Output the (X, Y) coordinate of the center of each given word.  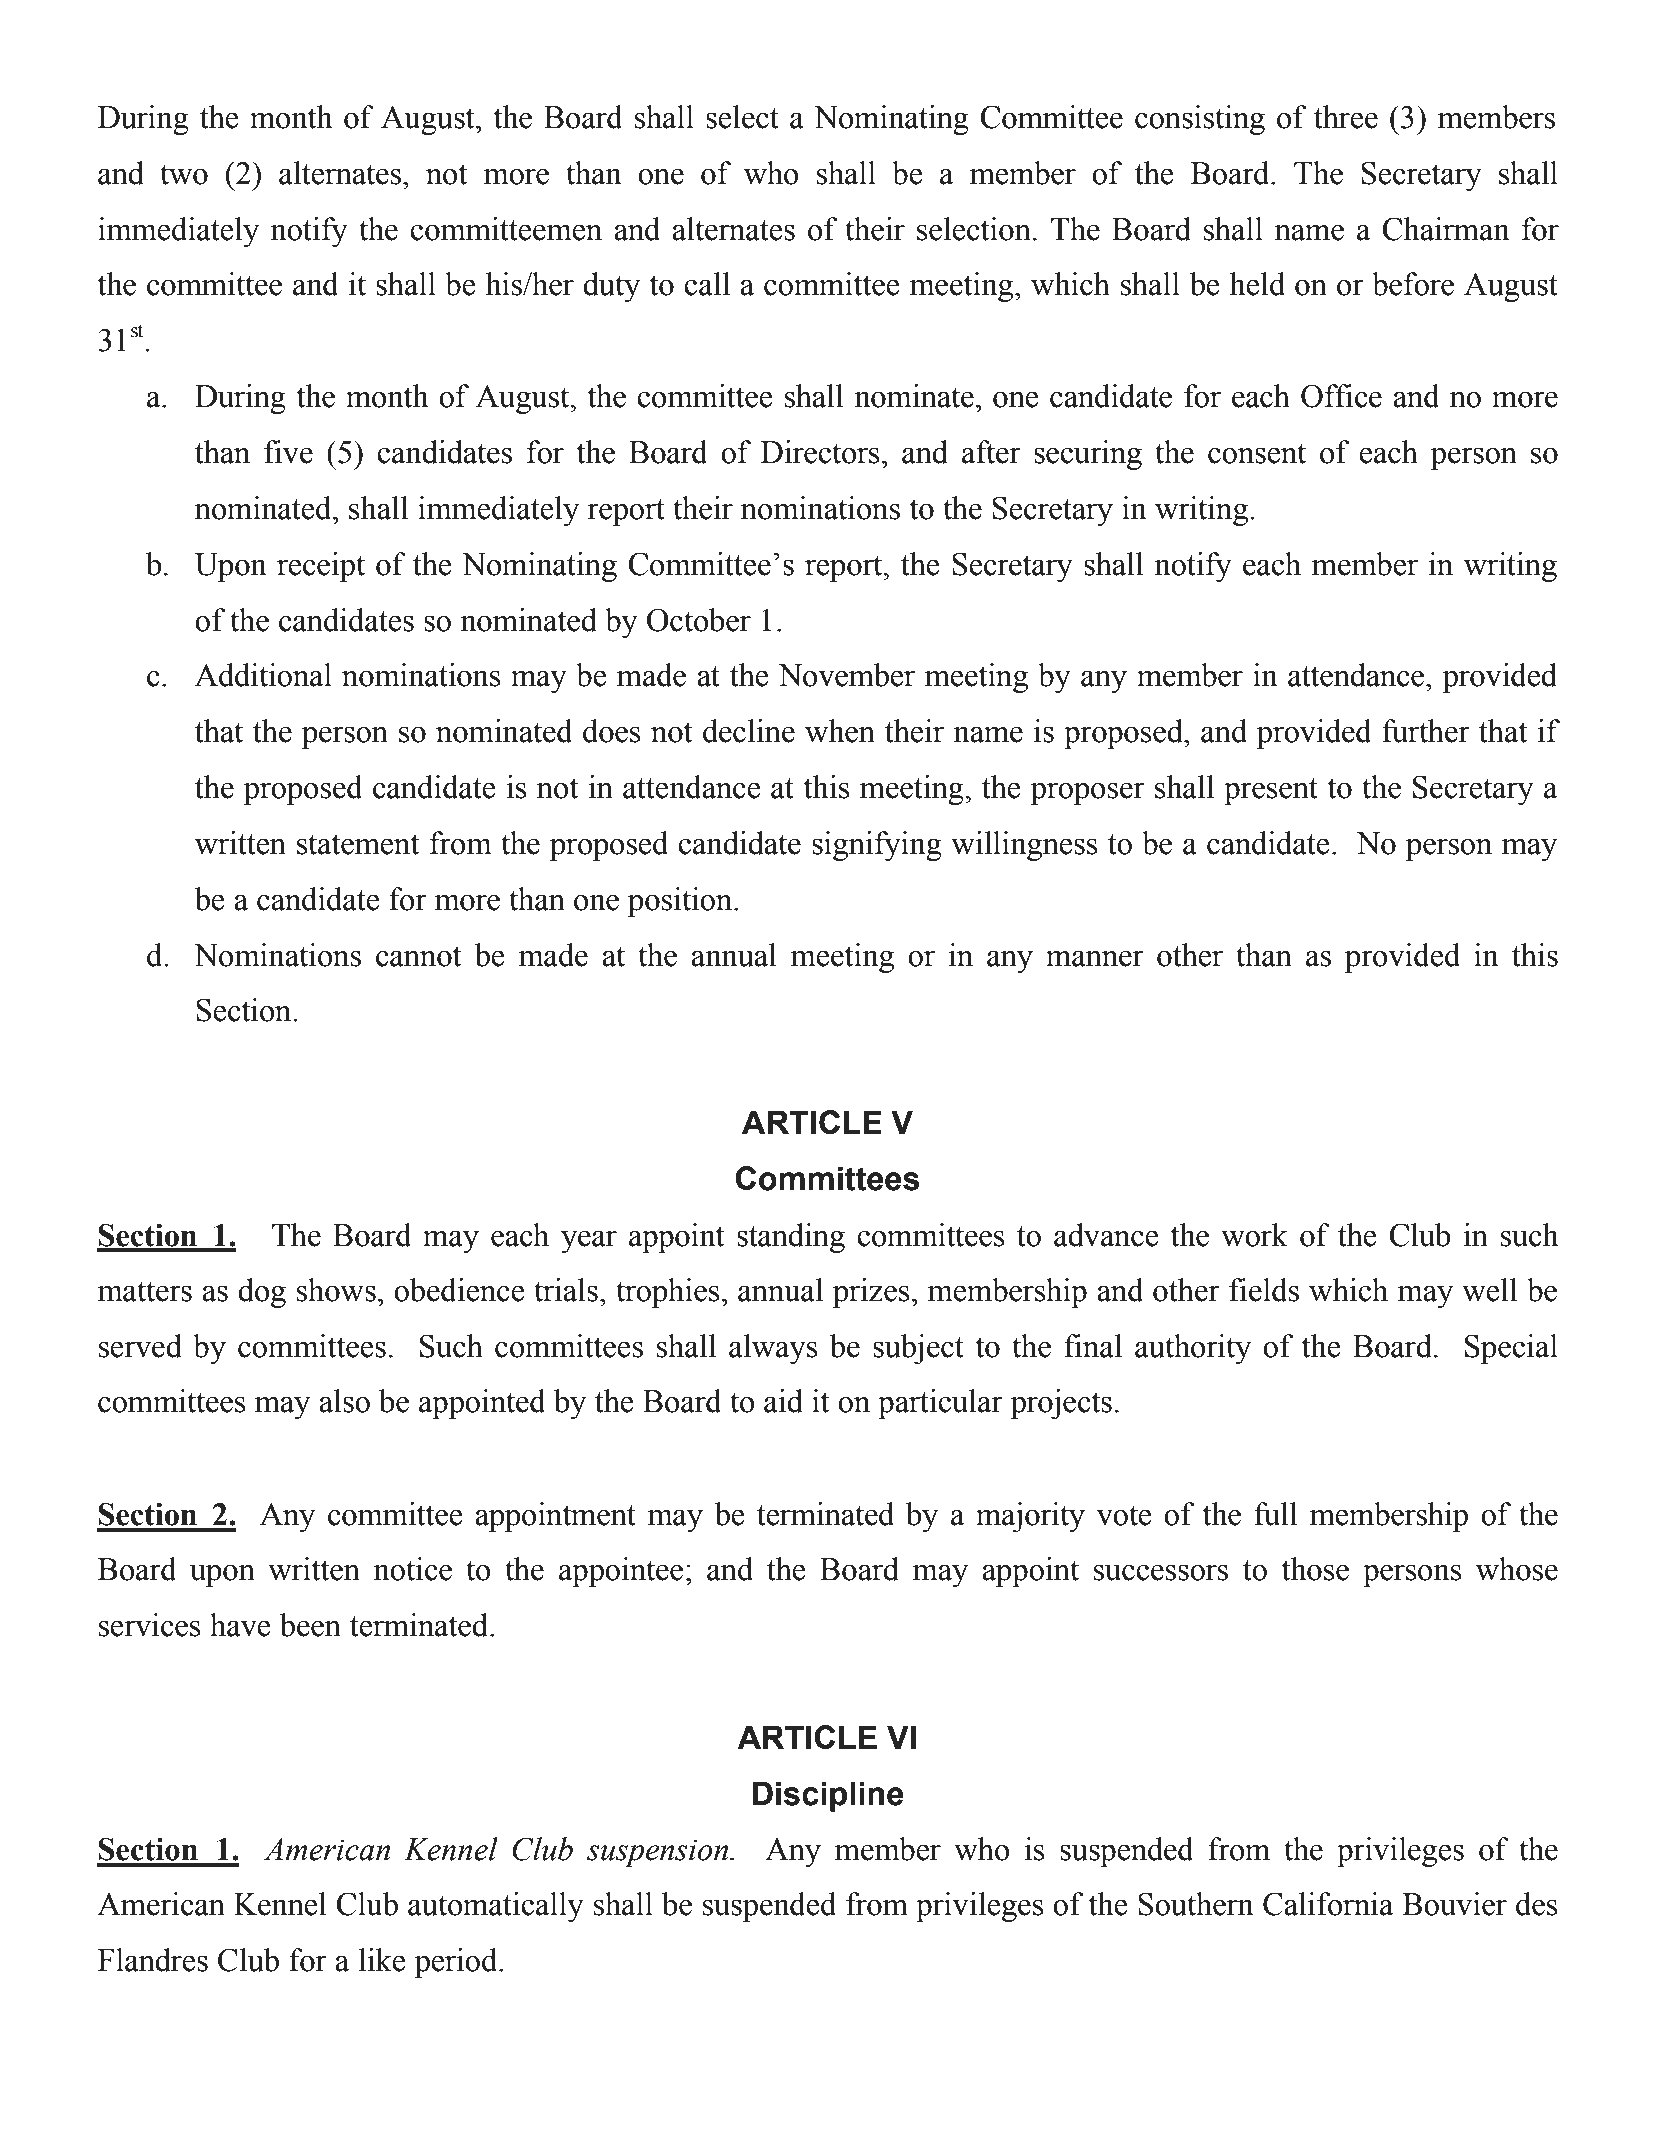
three (1346, 117)
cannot (418, 956)
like (382, 1960)
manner (1095, 958)
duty (611, 287)
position (681, 902)
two (184, 174)
